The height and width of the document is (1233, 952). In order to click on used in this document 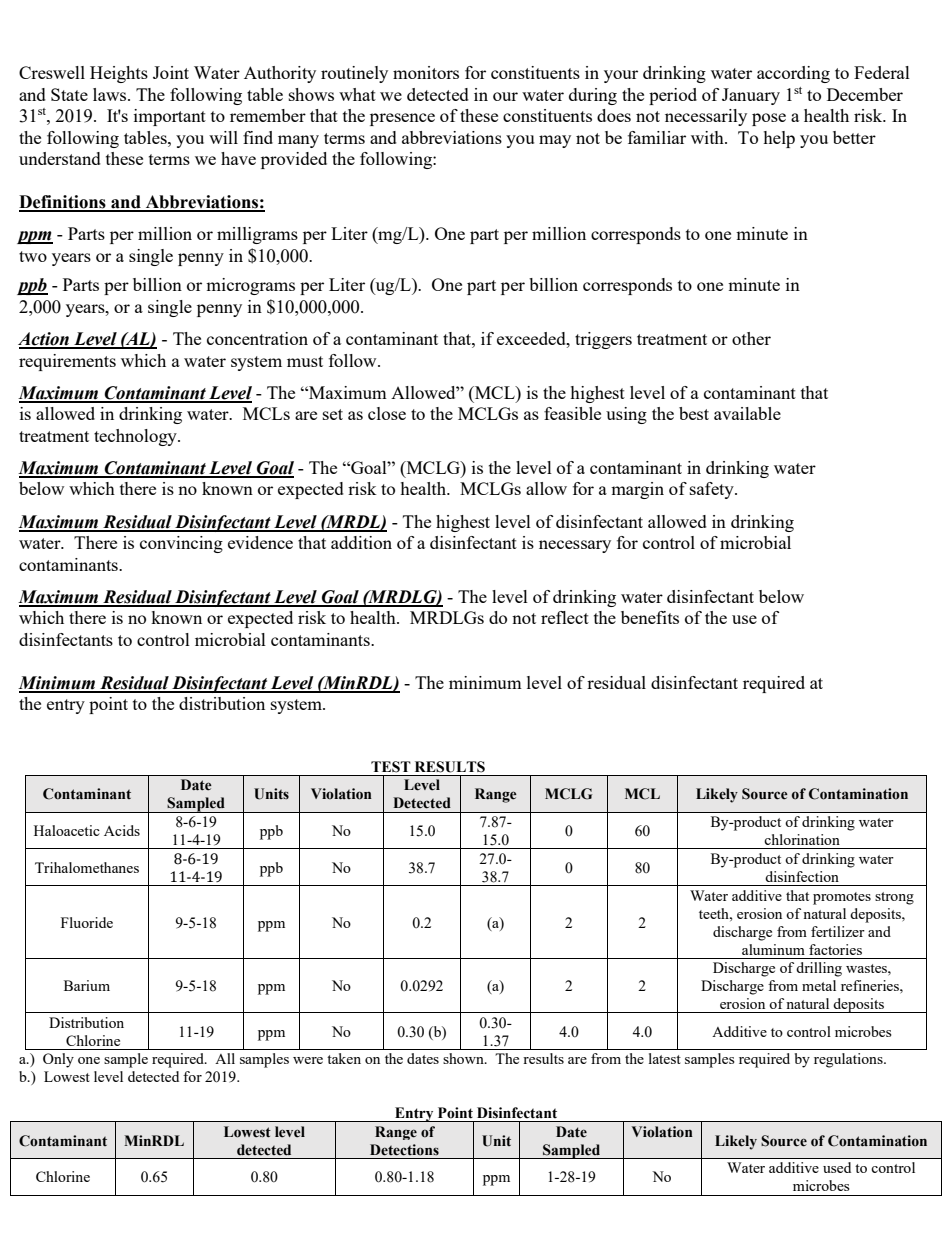, I will do `click(837, 1167)`.
